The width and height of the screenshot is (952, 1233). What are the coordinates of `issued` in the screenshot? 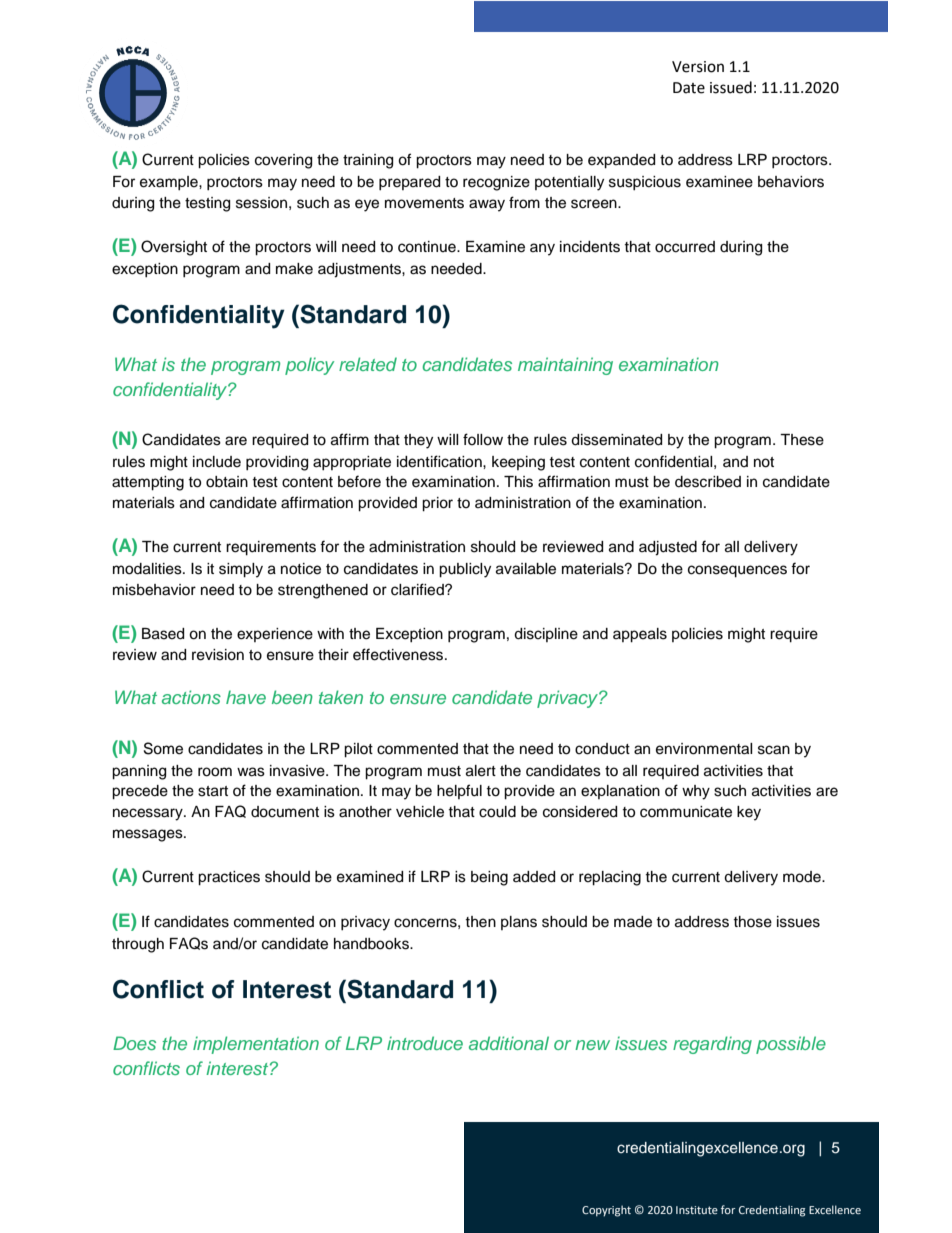 It's located at (731, 87).
